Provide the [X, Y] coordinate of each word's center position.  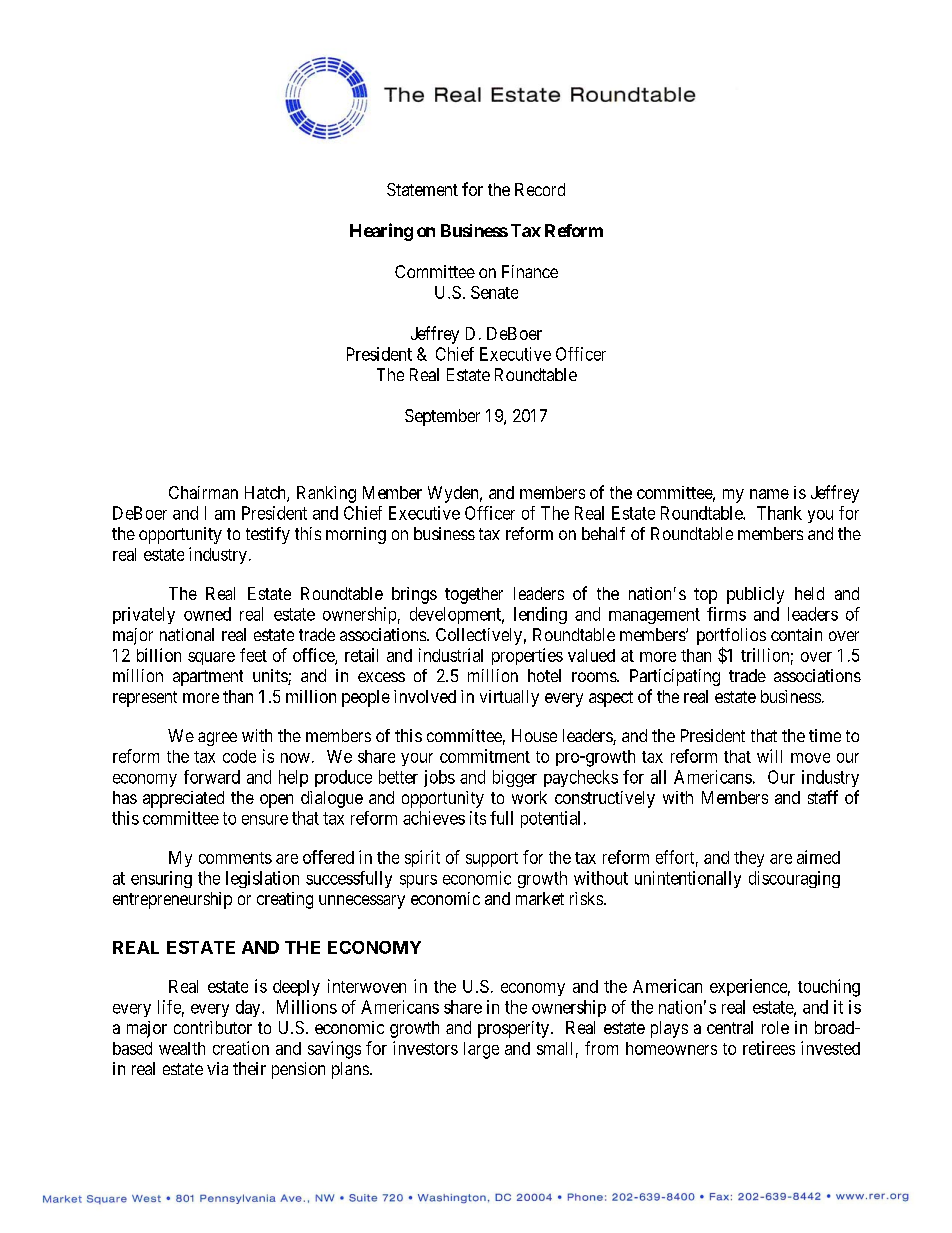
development [457, 615]
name [769, 494]
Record [540, 189]
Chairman [203, 492]
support [492, 859]
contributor [213, 1027]
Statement [422, 189]
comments [235, 858]
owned [207, 614]
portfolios [731, 636]
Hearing [381, 232]
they [749, 859]
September [442, 417]
